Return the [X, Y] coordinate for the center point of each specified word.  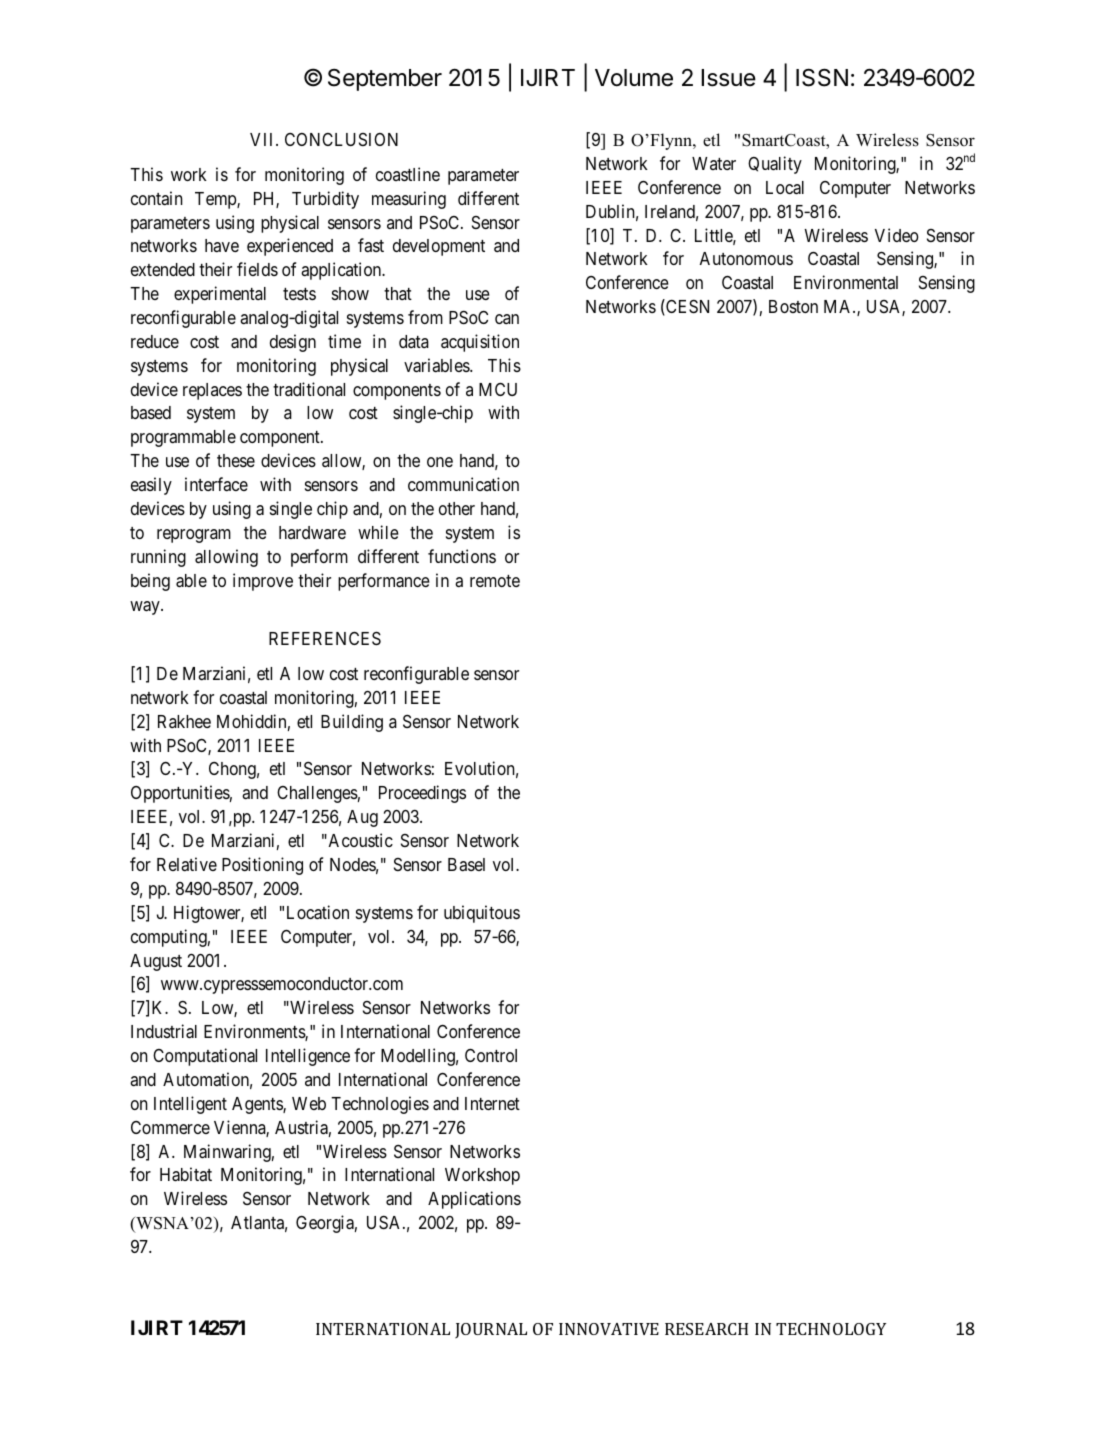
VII [263, 139]
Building [352, 723]
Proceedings [422, 794]
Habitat [186, 1174]
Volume [634, 78]
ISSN [822, 77]
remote [495, 581]
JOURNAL [491, 1331]
